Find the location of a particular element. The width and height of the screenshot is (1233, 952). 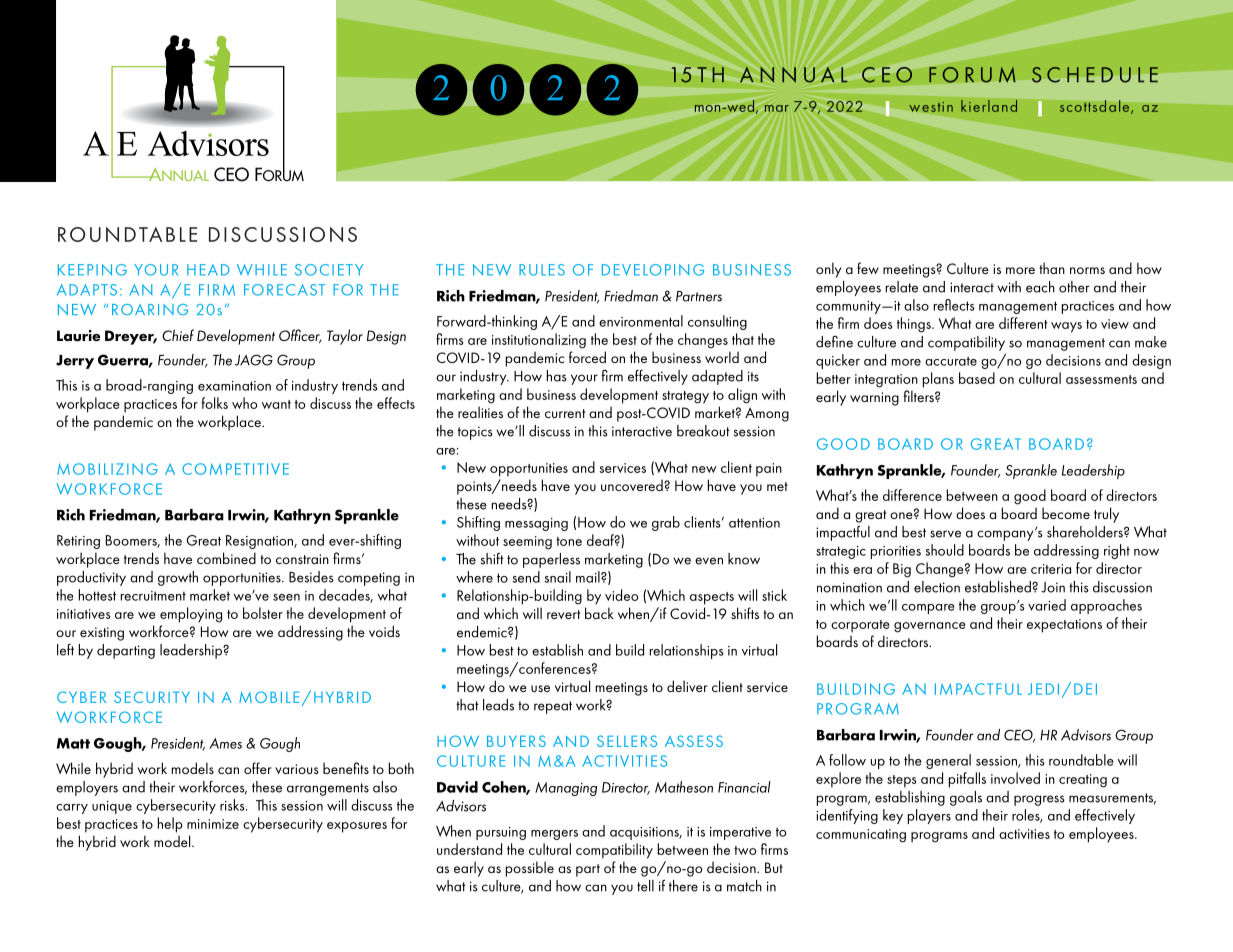

HEAD is located at coordinates (208, 270).
